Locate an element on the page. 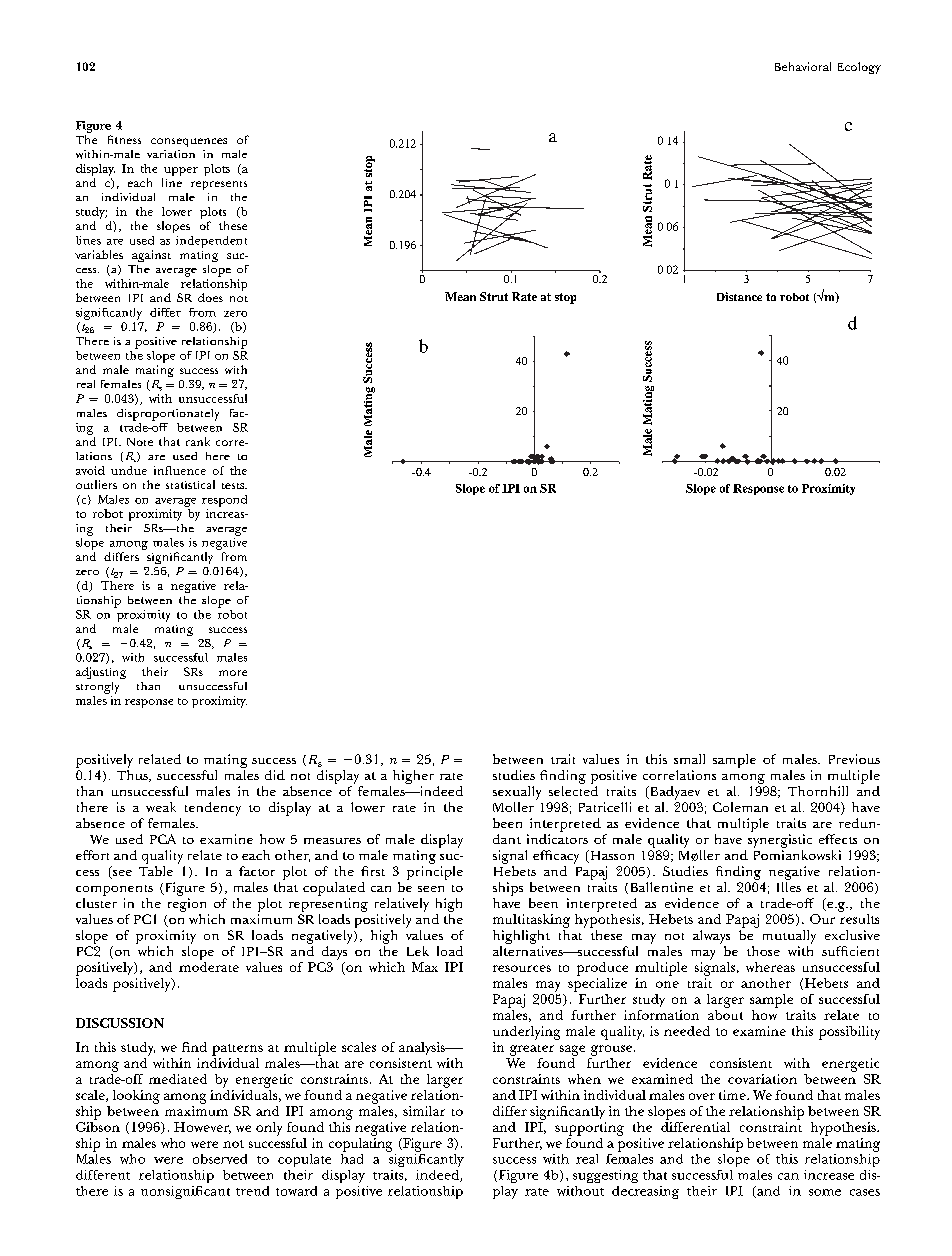 The width and height of the page is (952, 1256). some is located at coordinates (825, 1192).
